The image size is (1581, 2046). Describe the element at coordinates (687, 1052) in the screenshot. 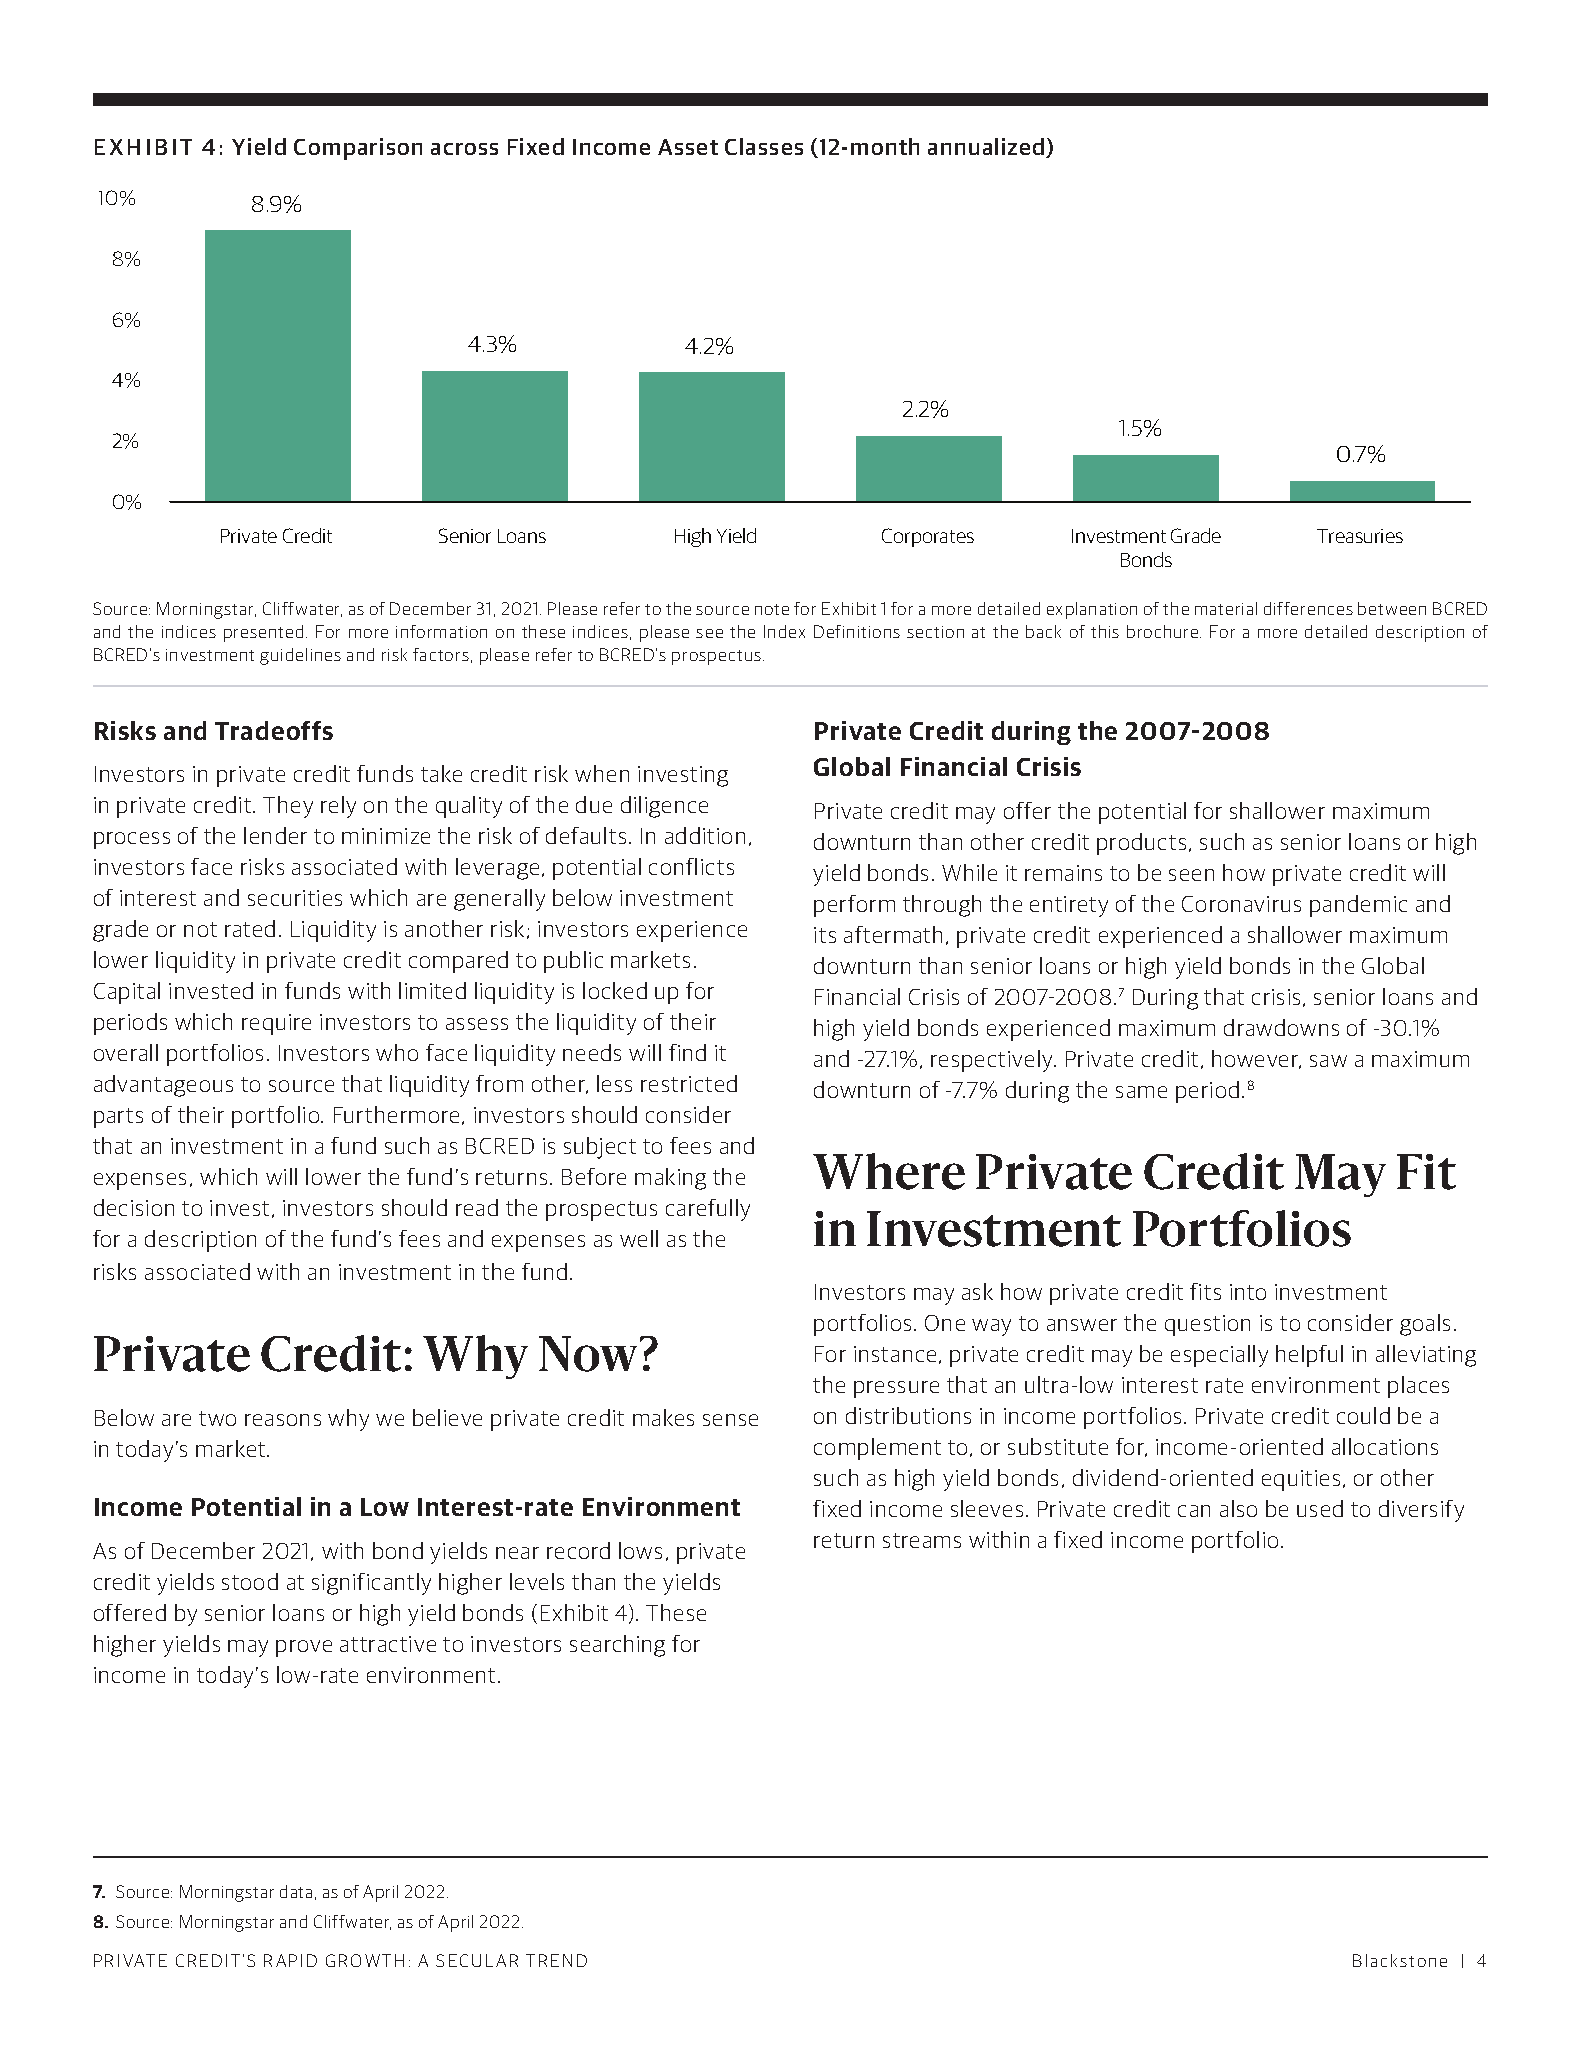

I see `find` at that location.
